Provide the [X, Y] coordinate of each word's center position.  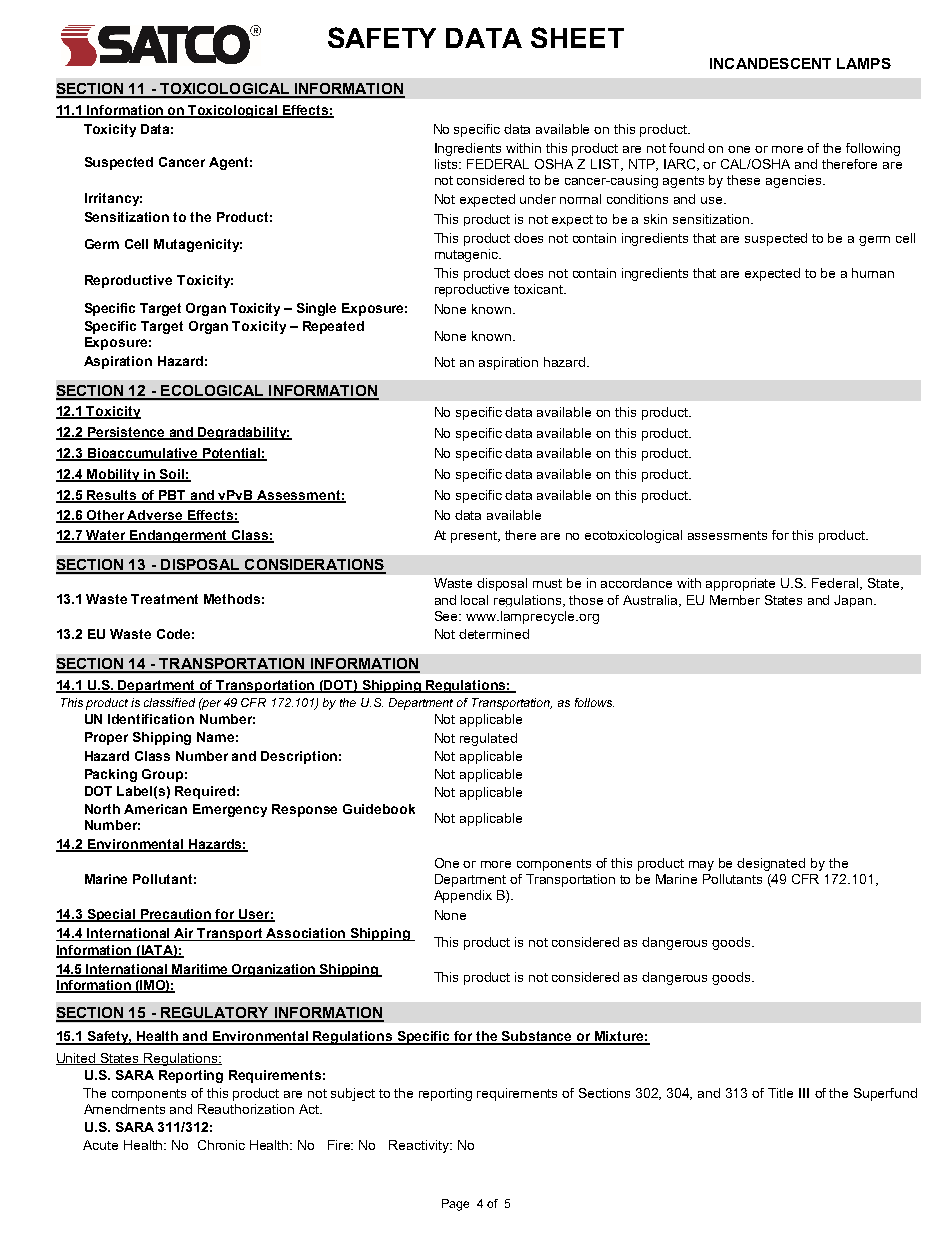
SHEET [577, 37]
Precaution [176, 915]
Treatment [164, 599]
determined [494, 634]
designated [771, 864]
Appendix [463, 896]
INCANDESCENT [770, 63]
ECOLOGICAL [212, 392]
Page [455, 1205]
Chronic [221, 1145]
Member [735, 600]
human [873, 273]
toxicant [539, 289]
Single [316, 309]
